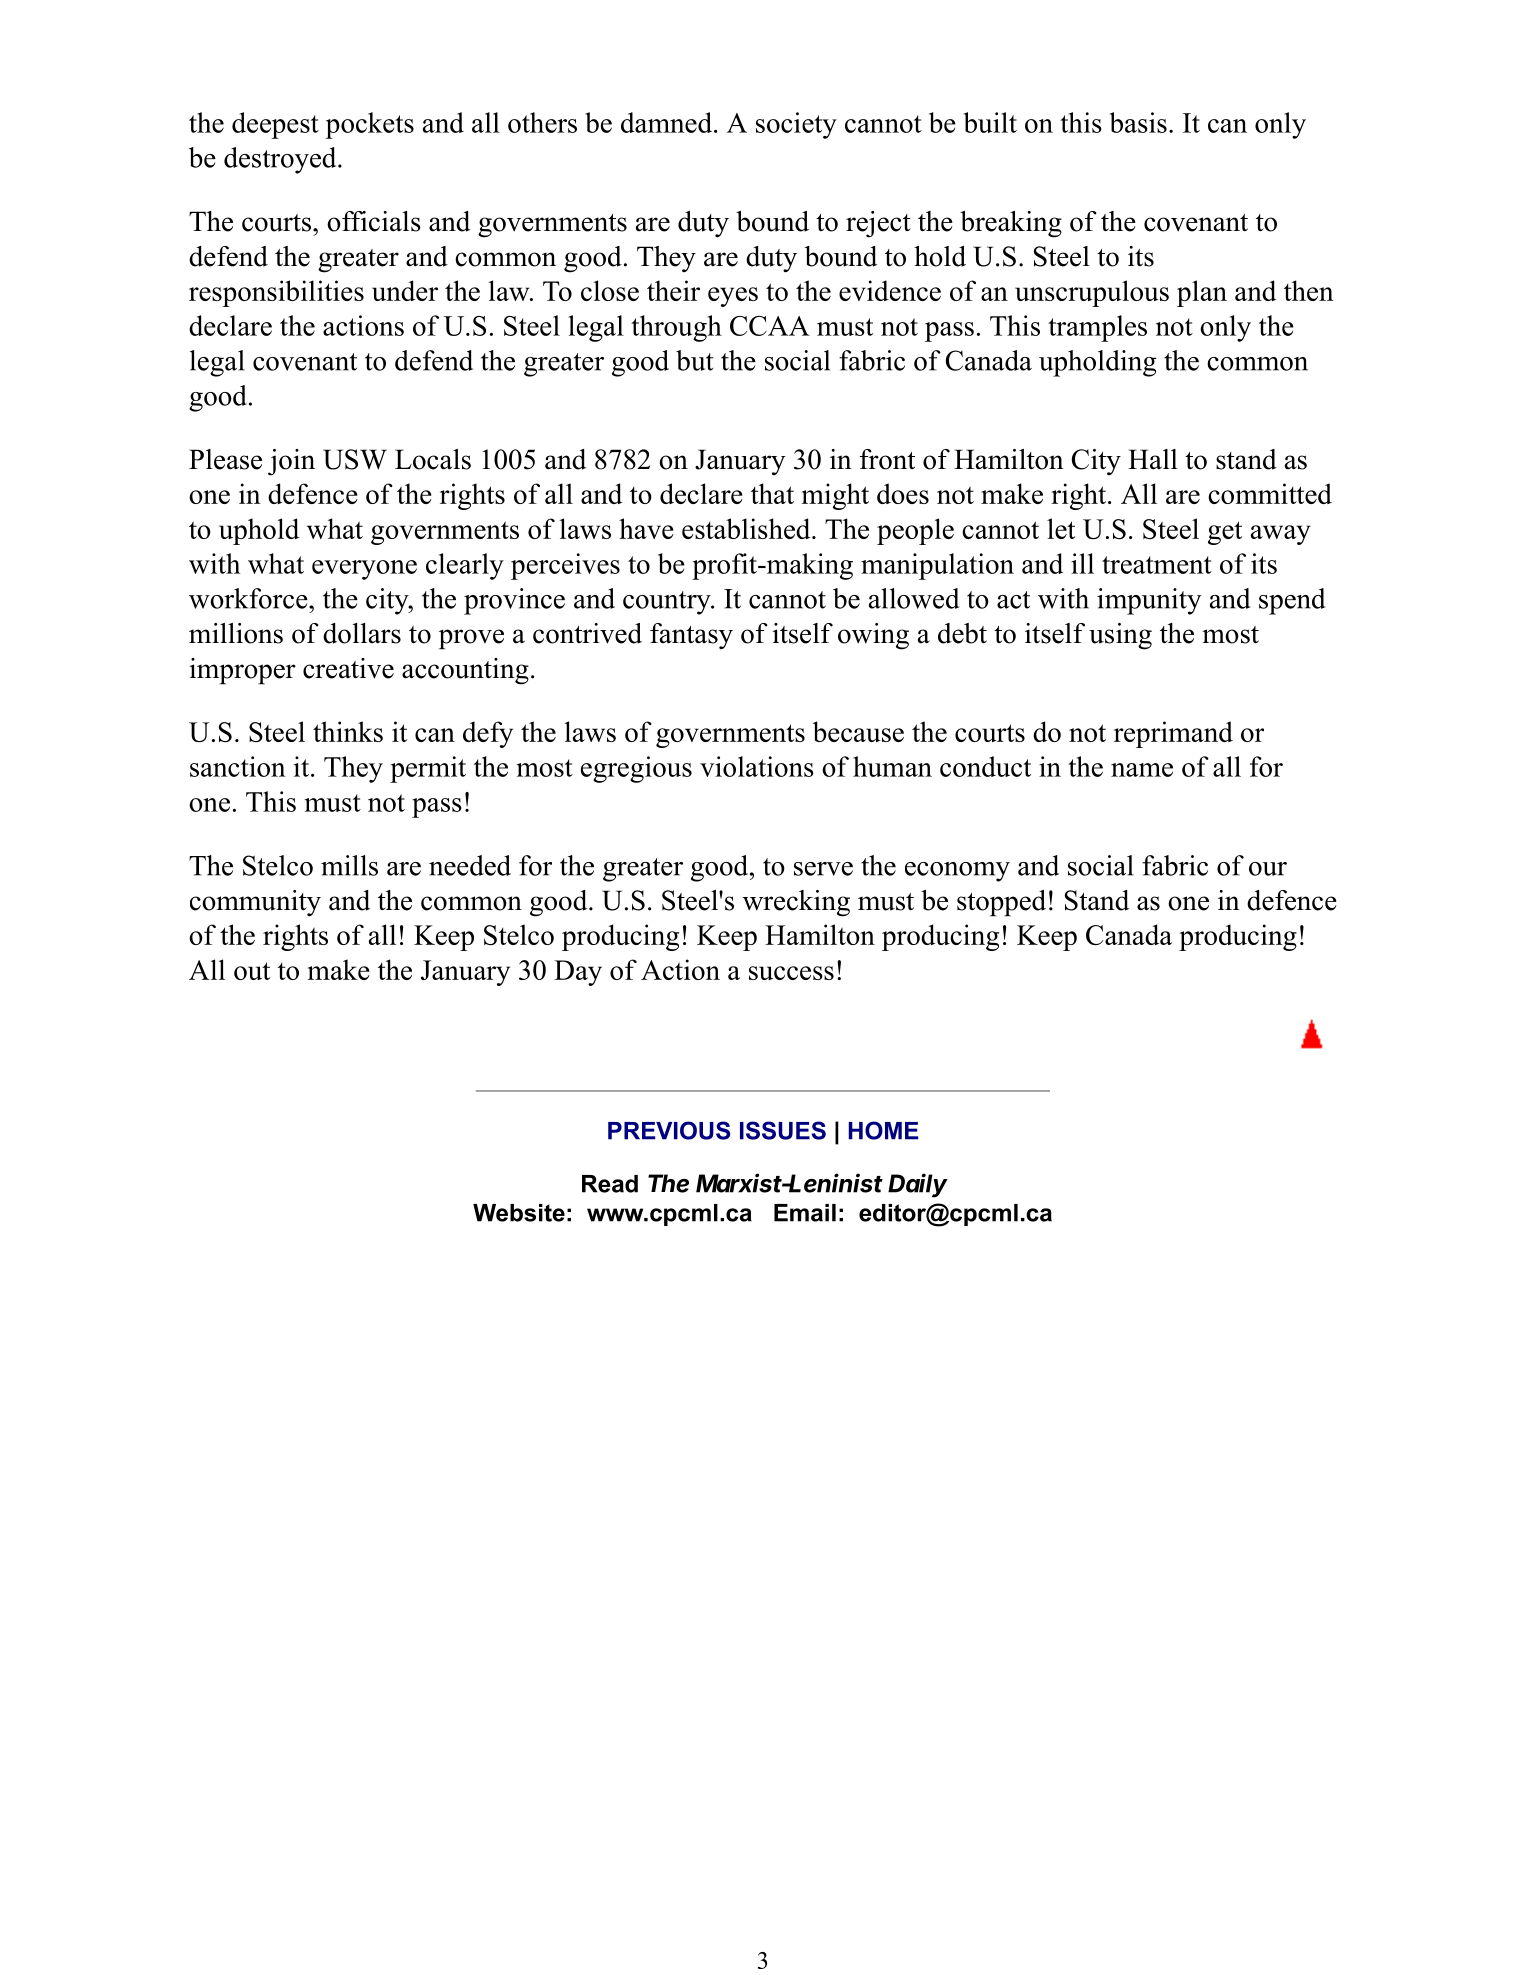 This document has height=1975, width=1526. I want to click on Website, so click(519, 1213).
